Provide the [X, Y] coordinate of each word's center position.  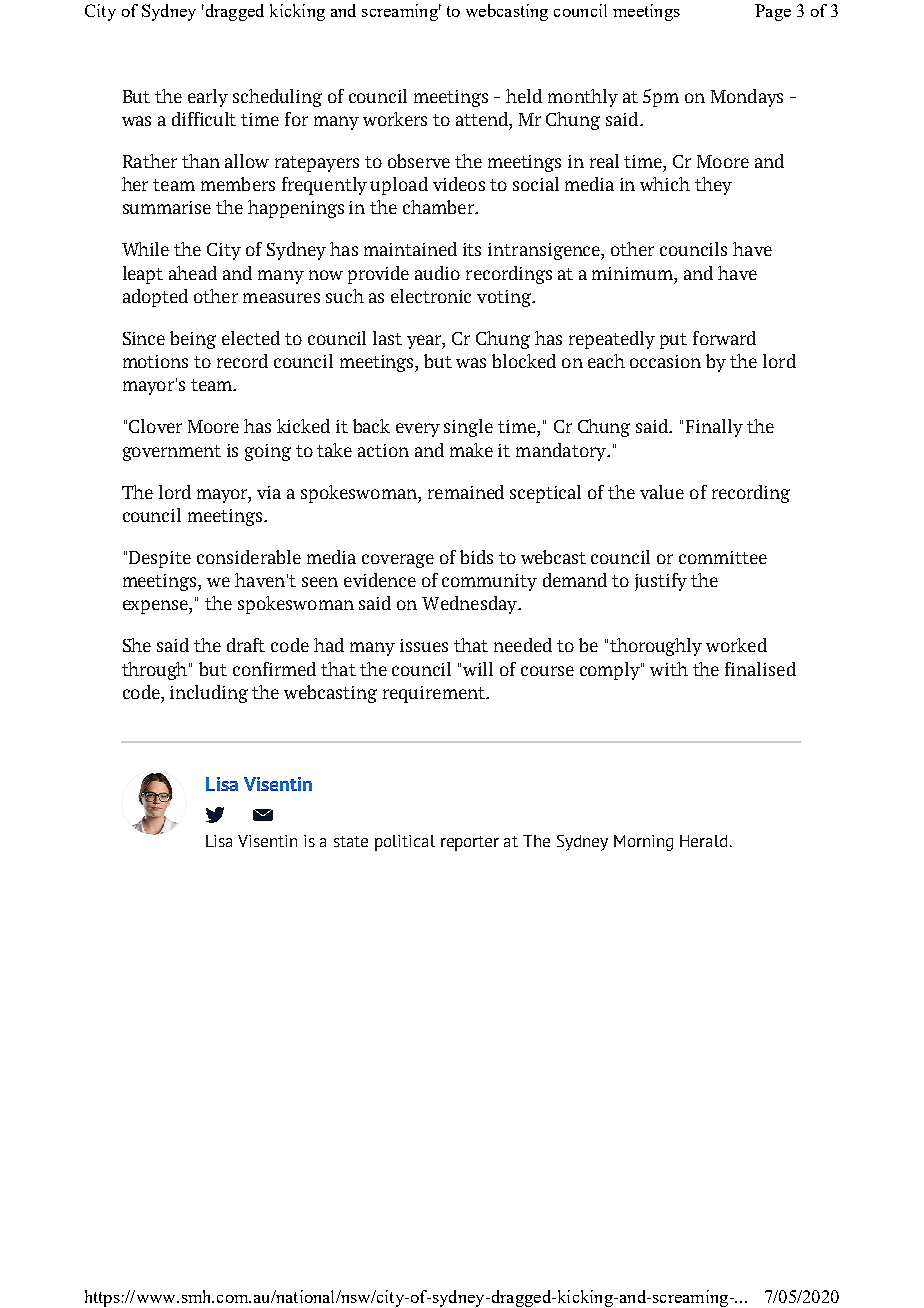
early [208, 98]
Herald [703, 841]
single [468, 428]
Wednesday [471, 605]
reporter [470, 843]
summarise [167, 207]
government [172, 453]
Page [773, 12]
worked [736, 645]
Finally [714, 428]
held [524, 96]
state [351, 841]
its [472, 249]
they [713, 186]
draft [246, 645]
